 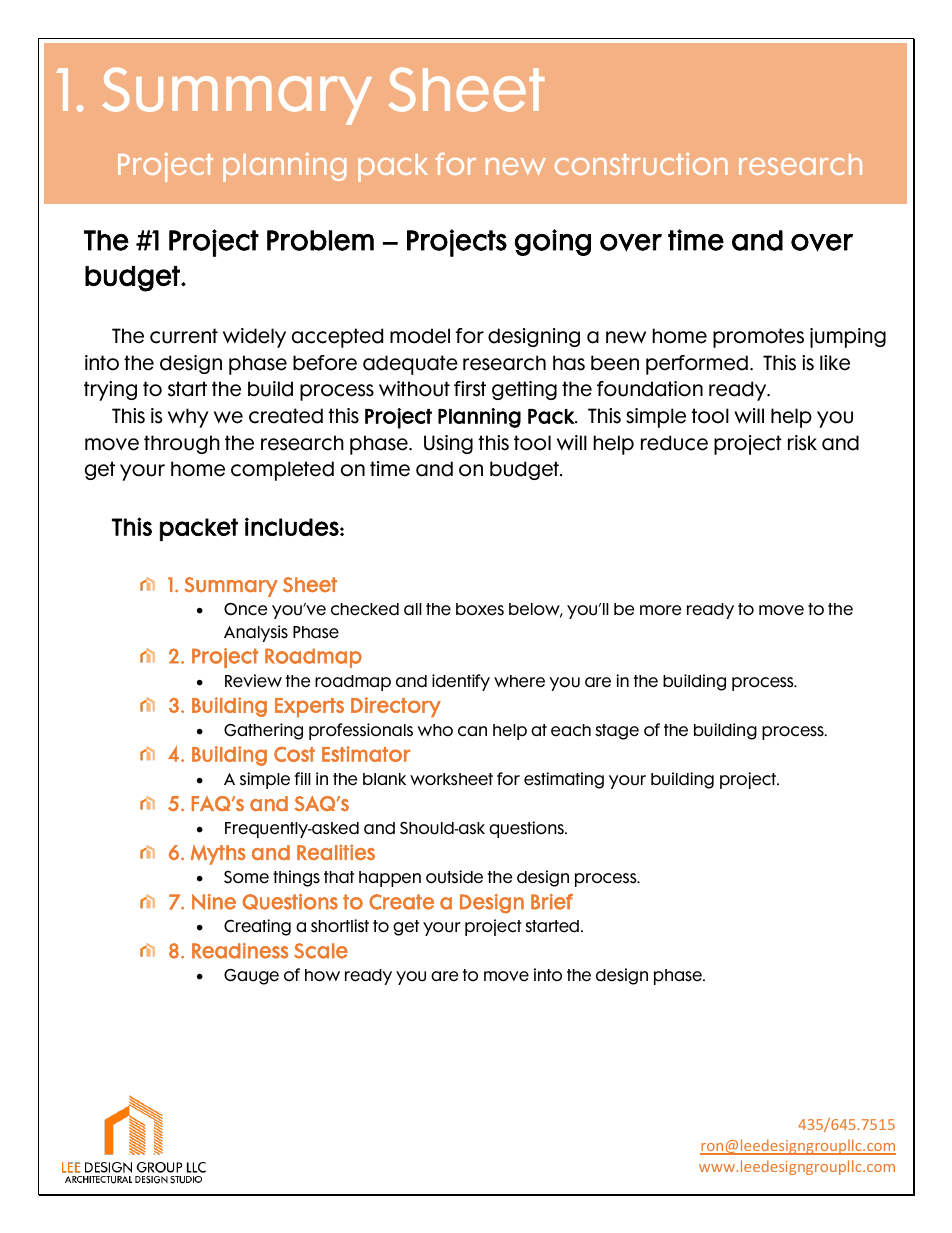 I want to click on Readiness, so click(x=240, y=951).
